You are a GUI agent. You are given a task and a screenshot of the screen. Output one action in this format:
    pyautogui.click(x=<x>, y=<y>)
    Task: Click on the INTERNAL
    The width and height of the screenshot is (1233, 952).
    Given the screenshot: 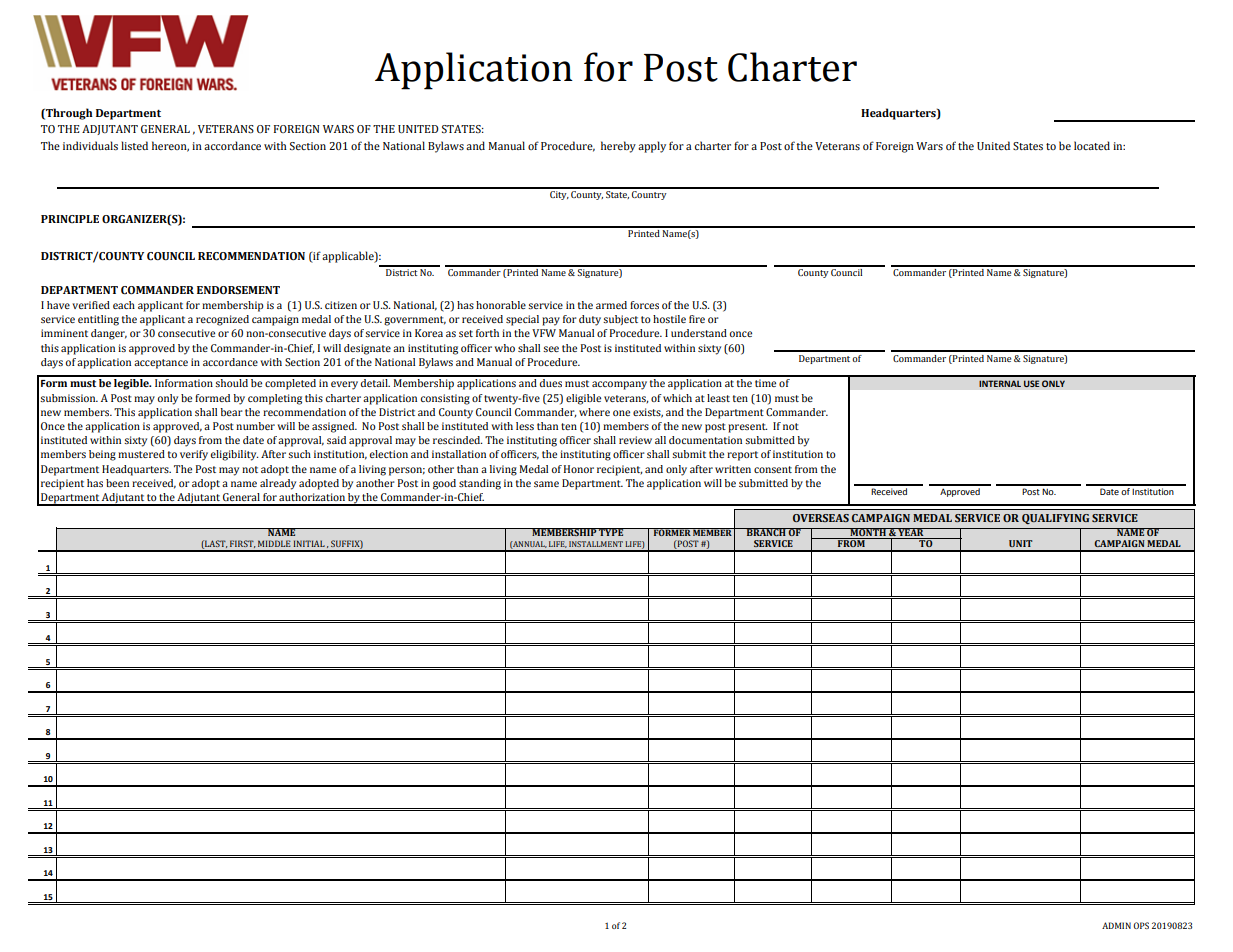 What is the action you would take?
    pyautogui.click(x=1000, y=383)
